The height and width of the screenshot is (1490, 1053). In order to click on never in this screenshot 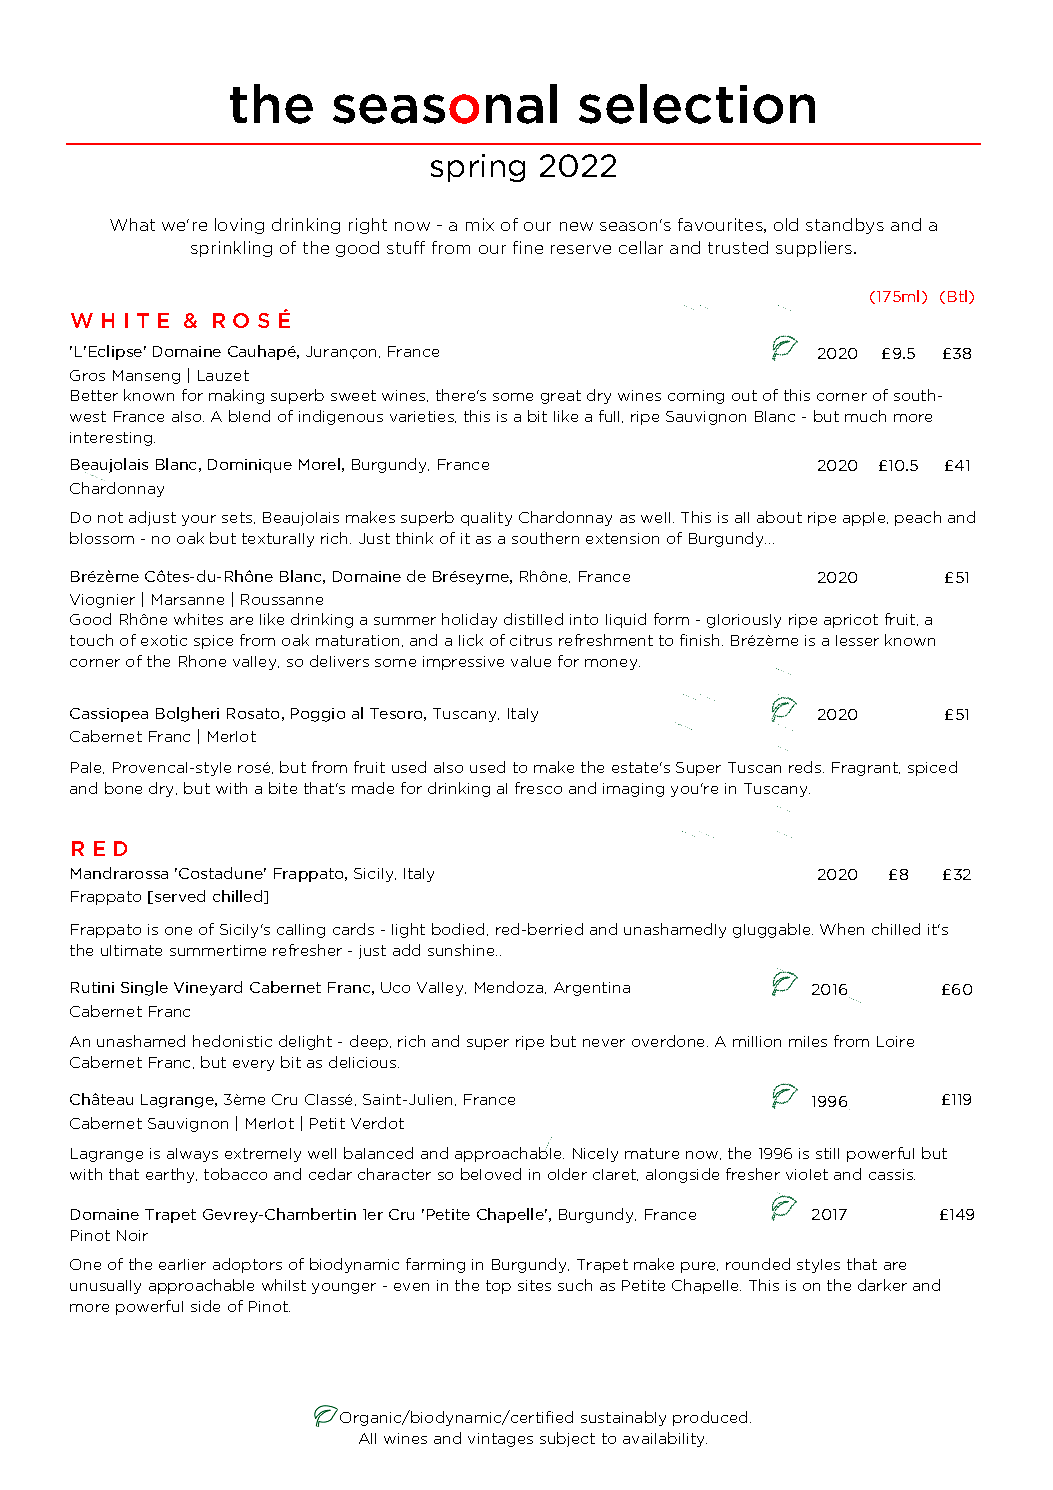, I will do `click(604, 1043)`.
